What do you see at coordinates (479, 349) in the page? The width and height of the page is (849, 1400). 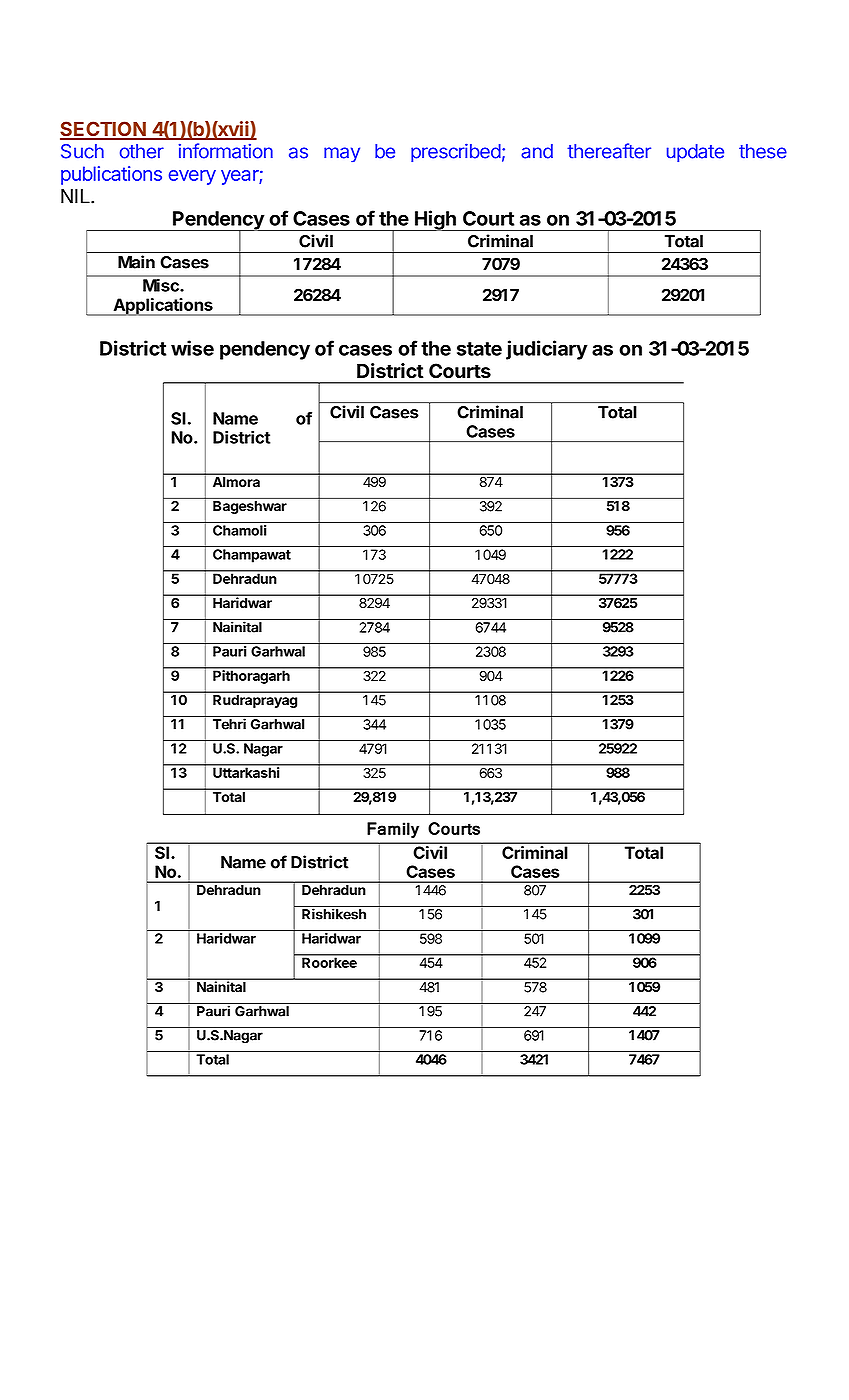 I see `state` at bounding box center [479, 349].
